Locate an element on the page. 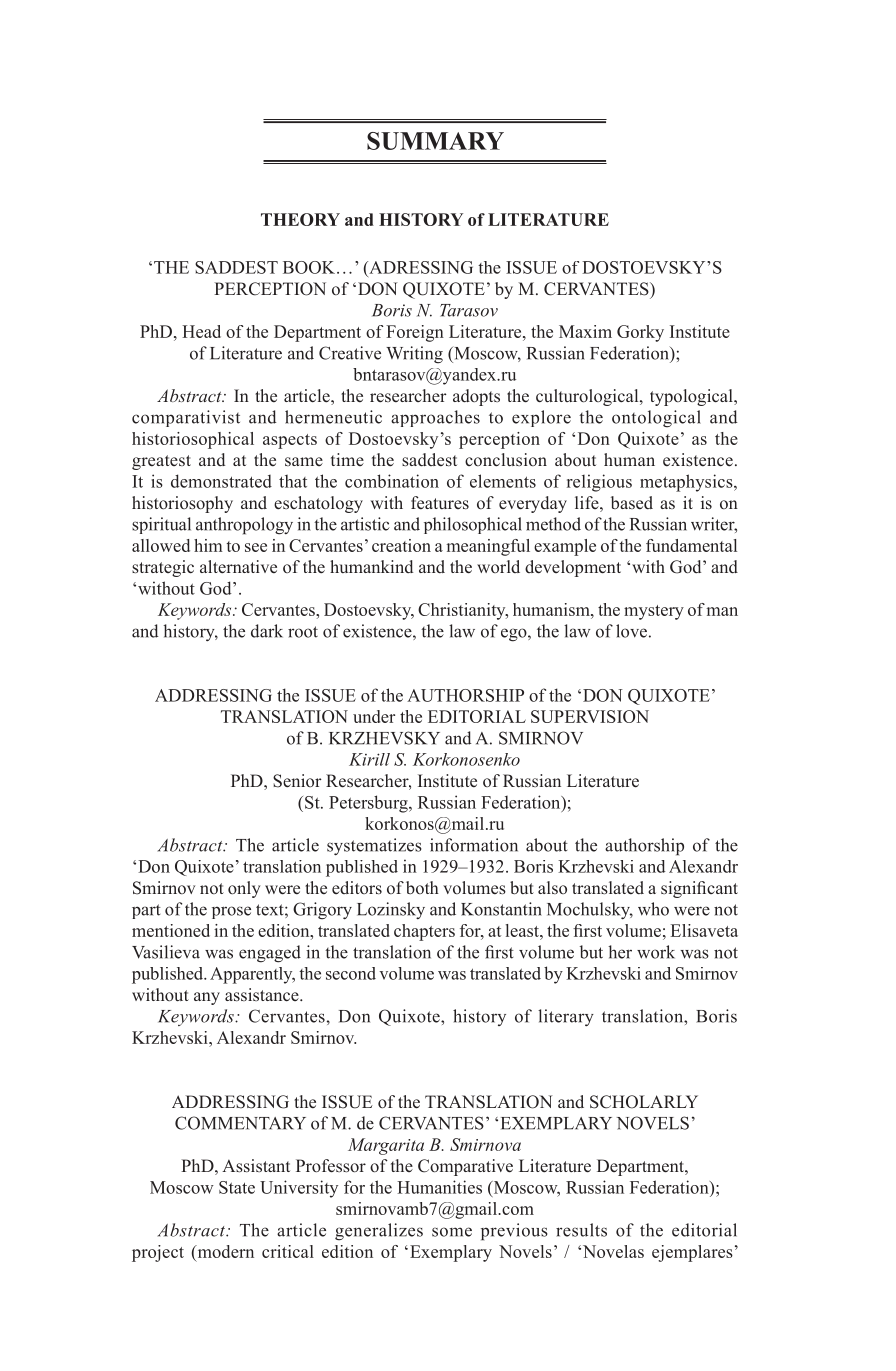 The height and width of the image is (1371, 896). some is located at coordinates (452, 1232).
